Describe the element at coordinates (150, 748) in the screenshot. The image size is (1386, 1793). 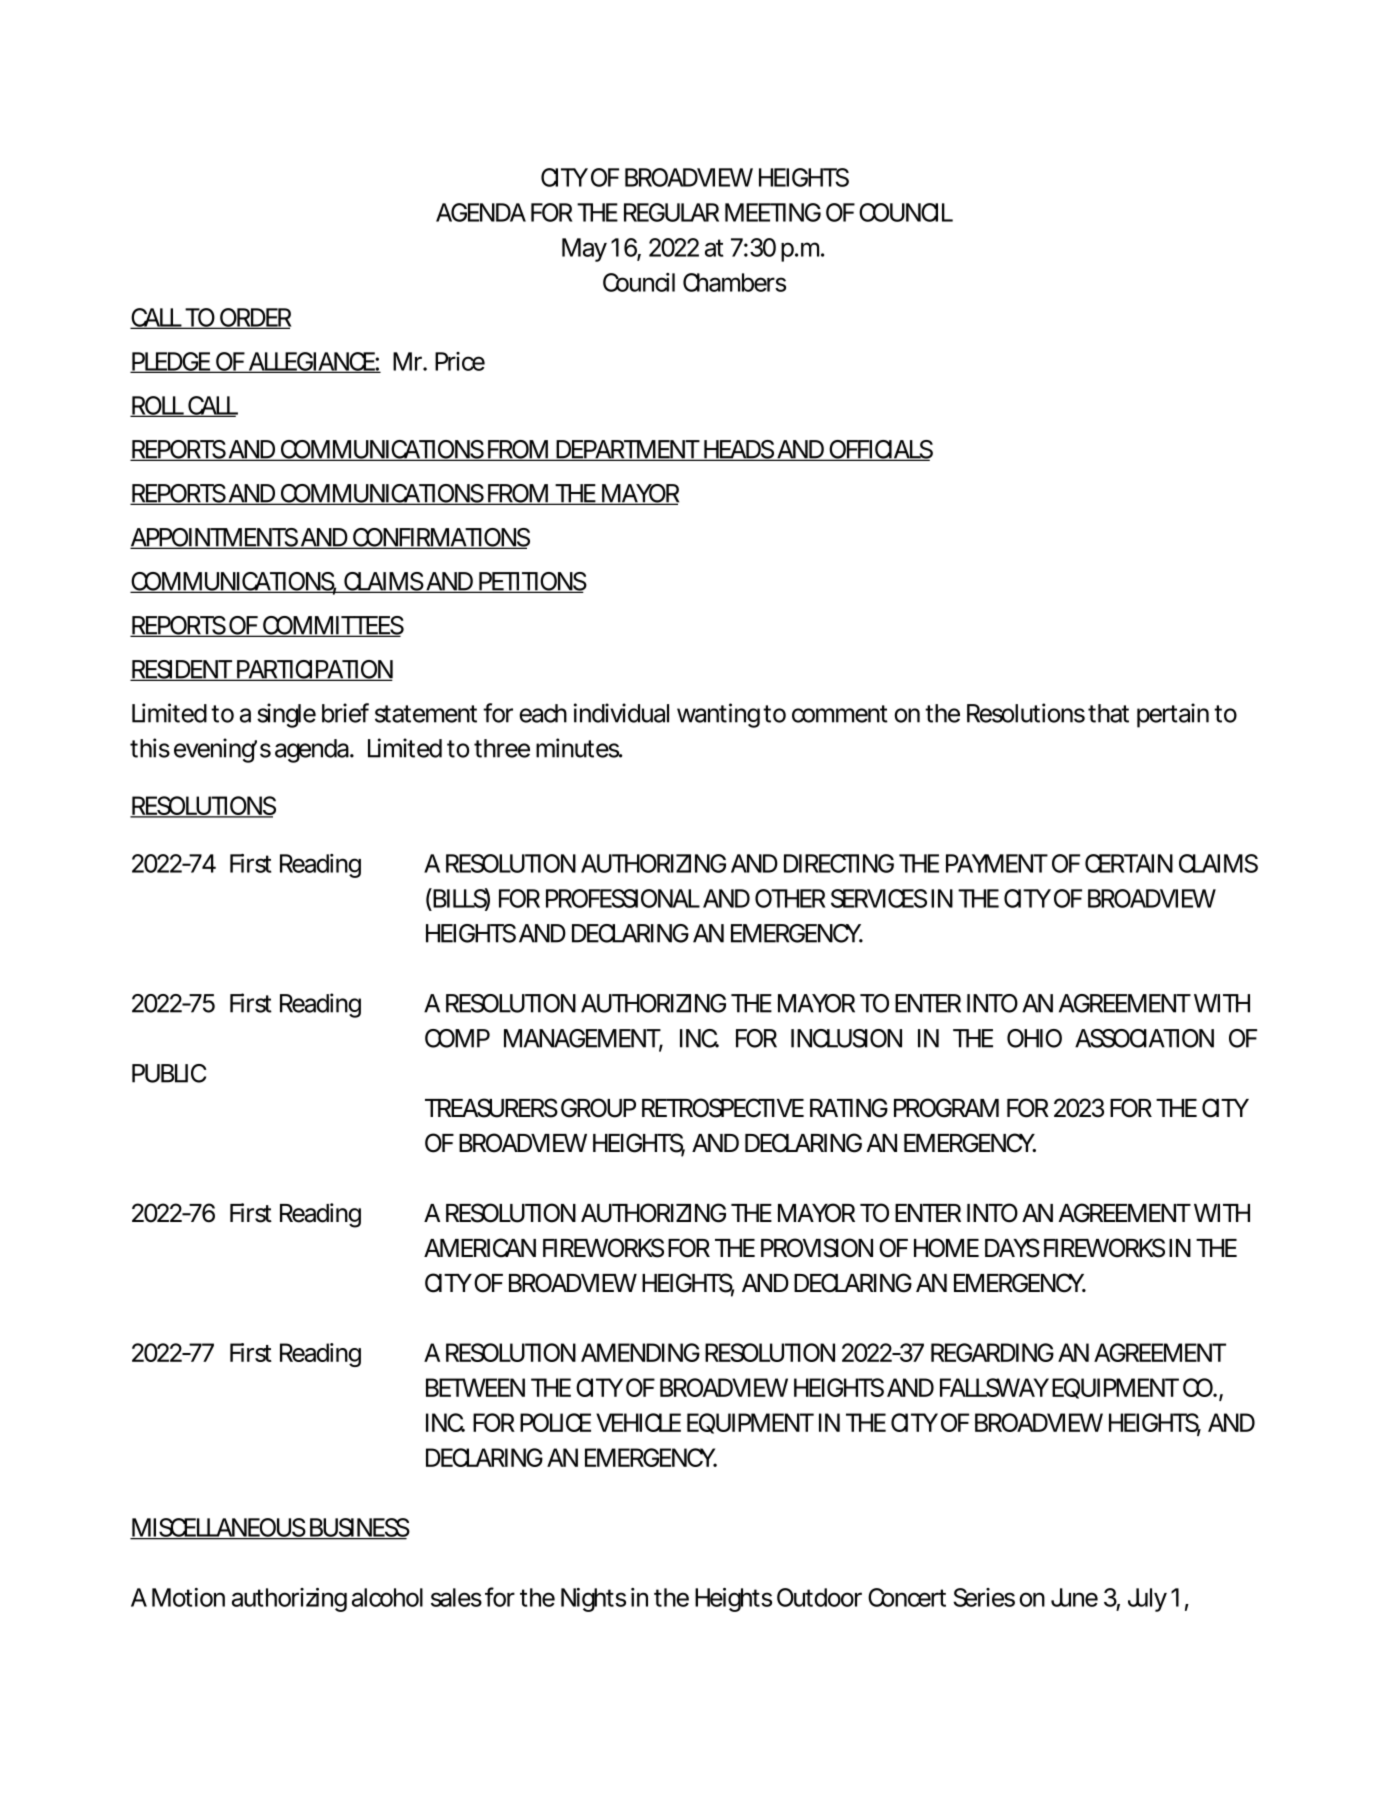
I see `this` at that location.
